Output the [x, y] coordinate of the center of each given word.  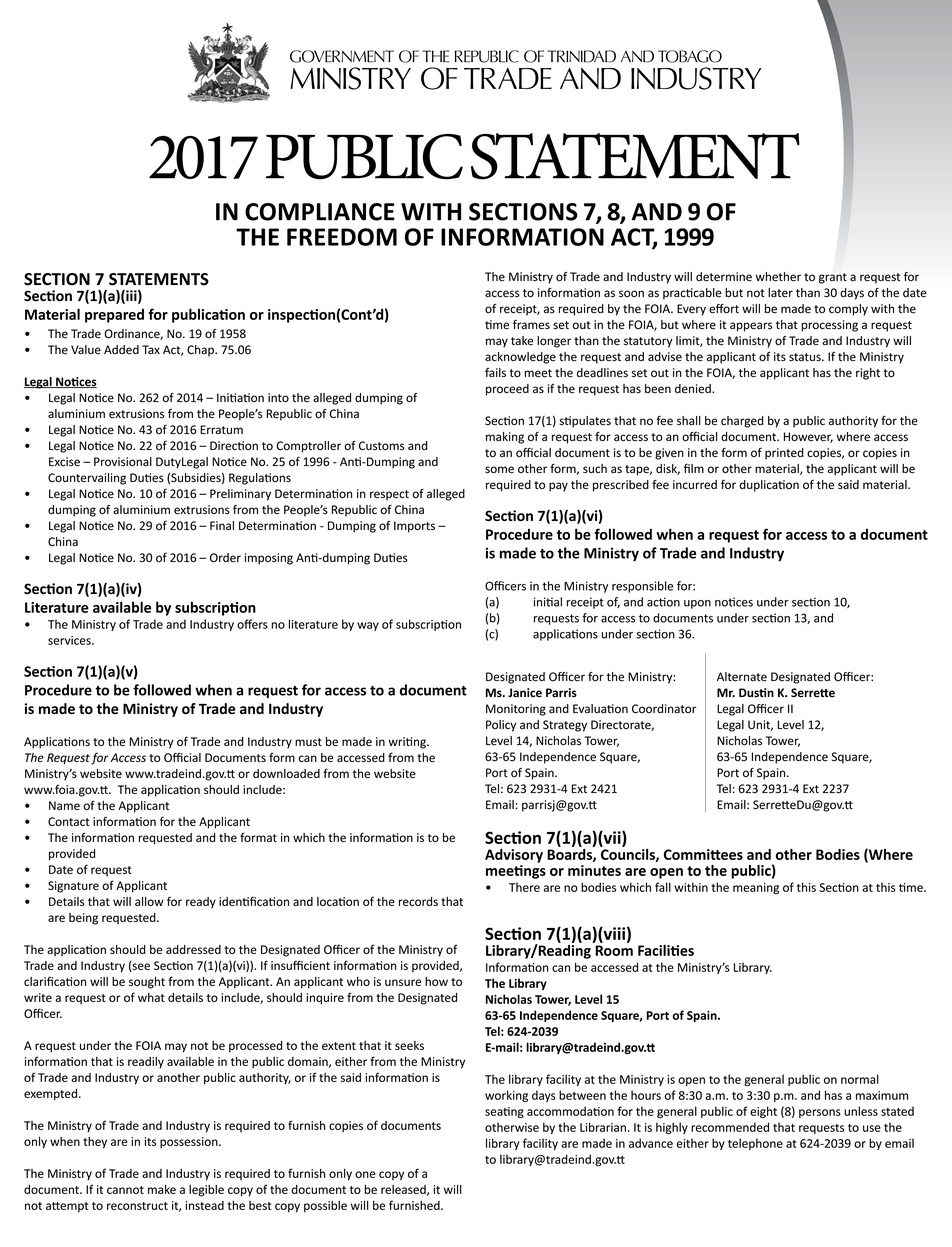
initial [548, 602]
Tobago [690, 56]
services [70, 640]
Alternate [742, 677]
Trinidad [582, 56]
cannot [125, 1190]
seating [504, 1112]
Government [342, 56]
